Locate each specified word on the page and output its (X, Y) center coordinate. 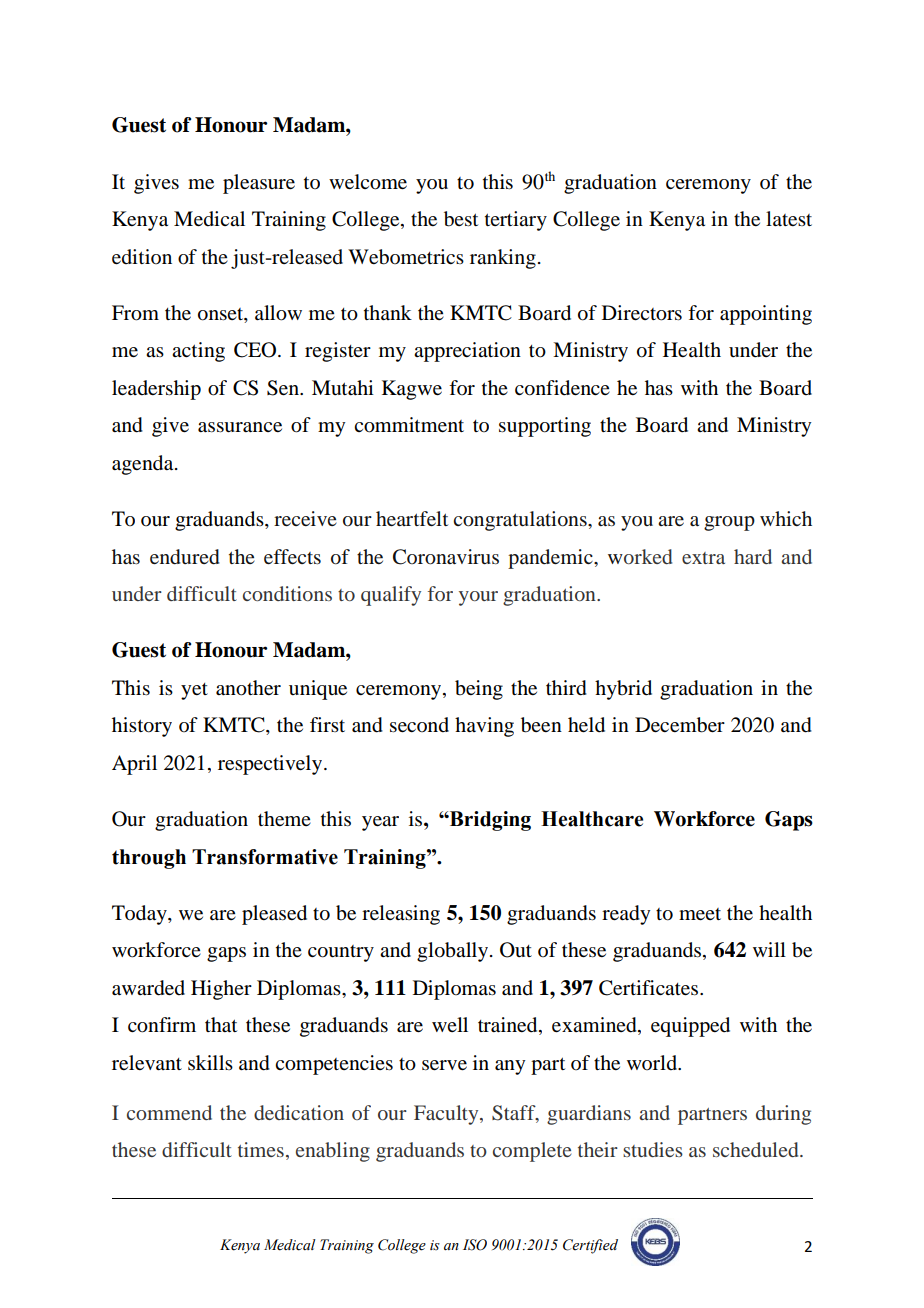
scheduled (757, 1149)
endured (185, 557)
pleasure (259, 184)
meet (700, 914)
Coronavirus (446, 557)
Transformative (265, 857)
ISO (475, 1245)
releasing (401, 915)
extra (703, 558)
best (461, 219)
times (261, 1149)
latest (789, 218)
